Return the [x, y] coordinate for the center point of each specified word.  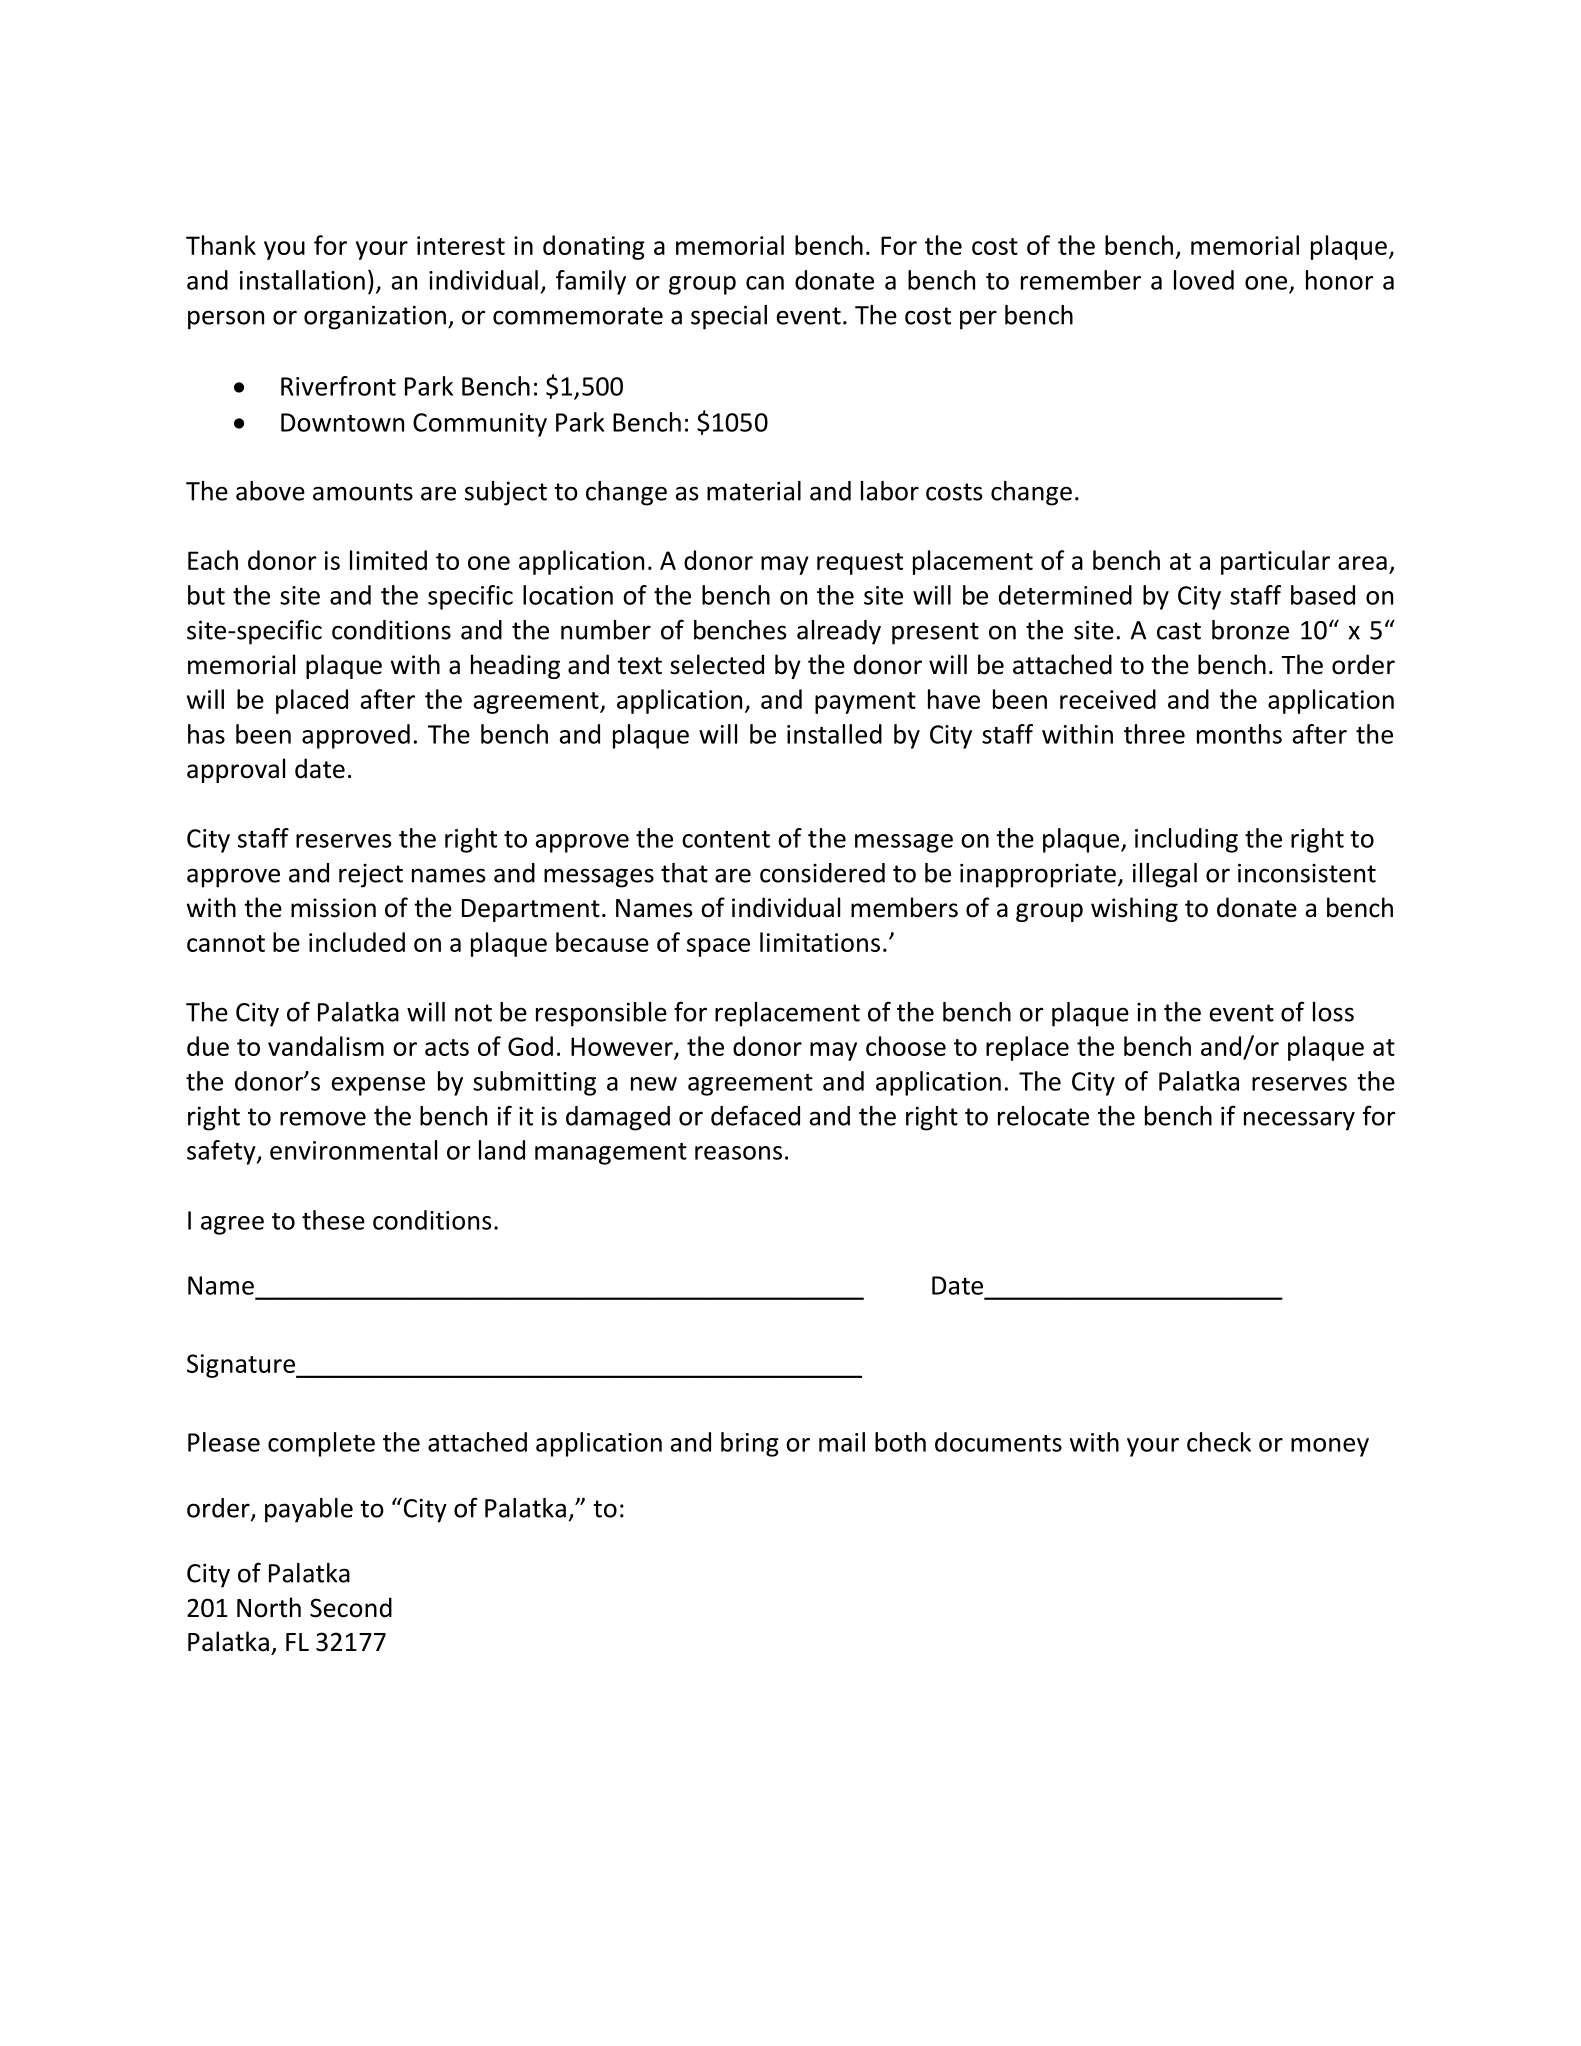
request [860, 564]
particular [1275, 562]
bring [750, 1444]
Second [351, 1607]
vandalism [326, 1046]
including [1186, 840]
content [726, 839]
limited [388, 560]
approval [236, 770]
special [729, 317]
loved [1204, 280]
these [333, 1220]
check [1219, 1442]
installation [302, 280]
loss [1333, 1012]
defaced [755, 1115]
